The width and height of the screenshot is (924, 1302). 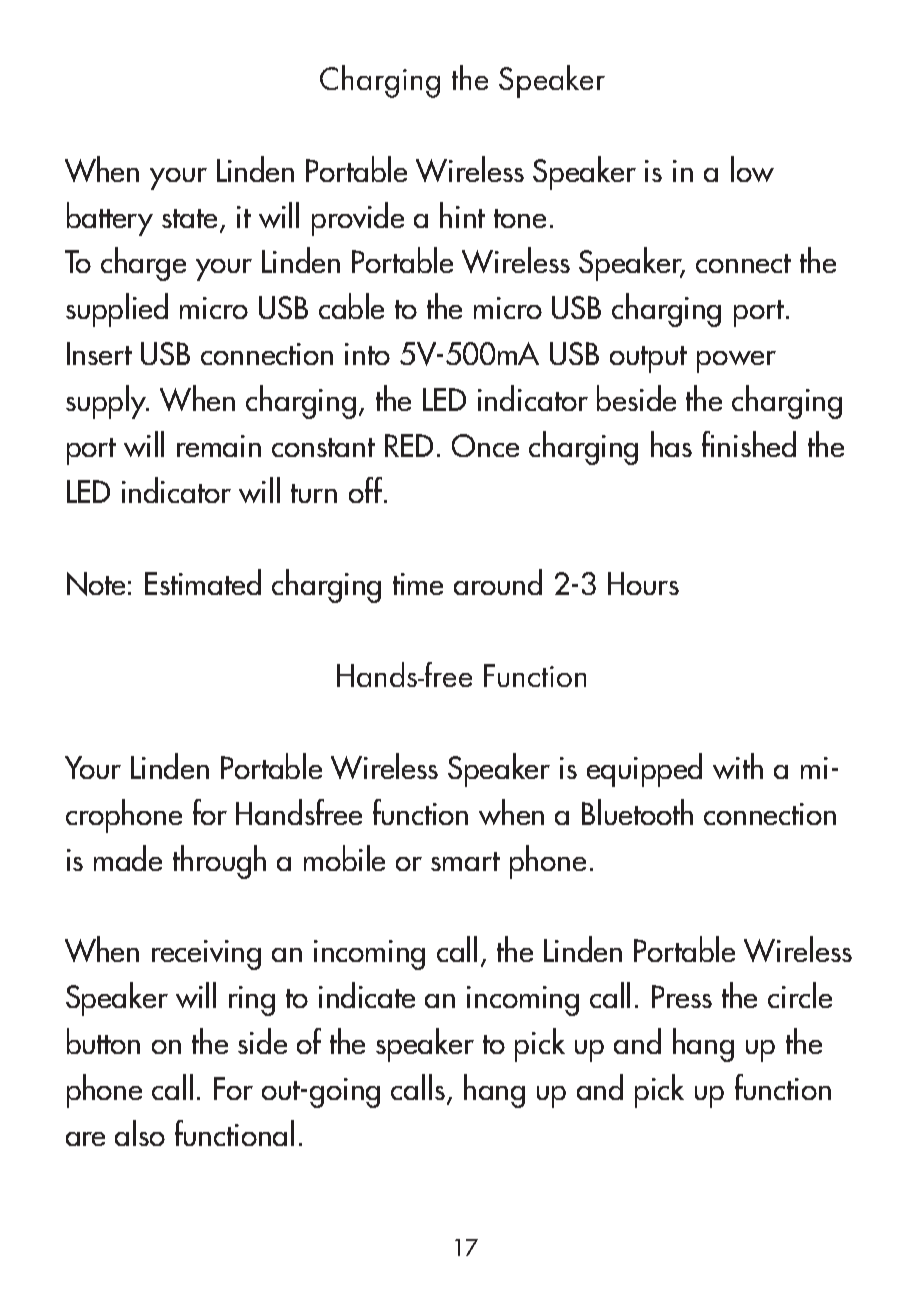 I want to click on also, so click(x=140, y=1133).
